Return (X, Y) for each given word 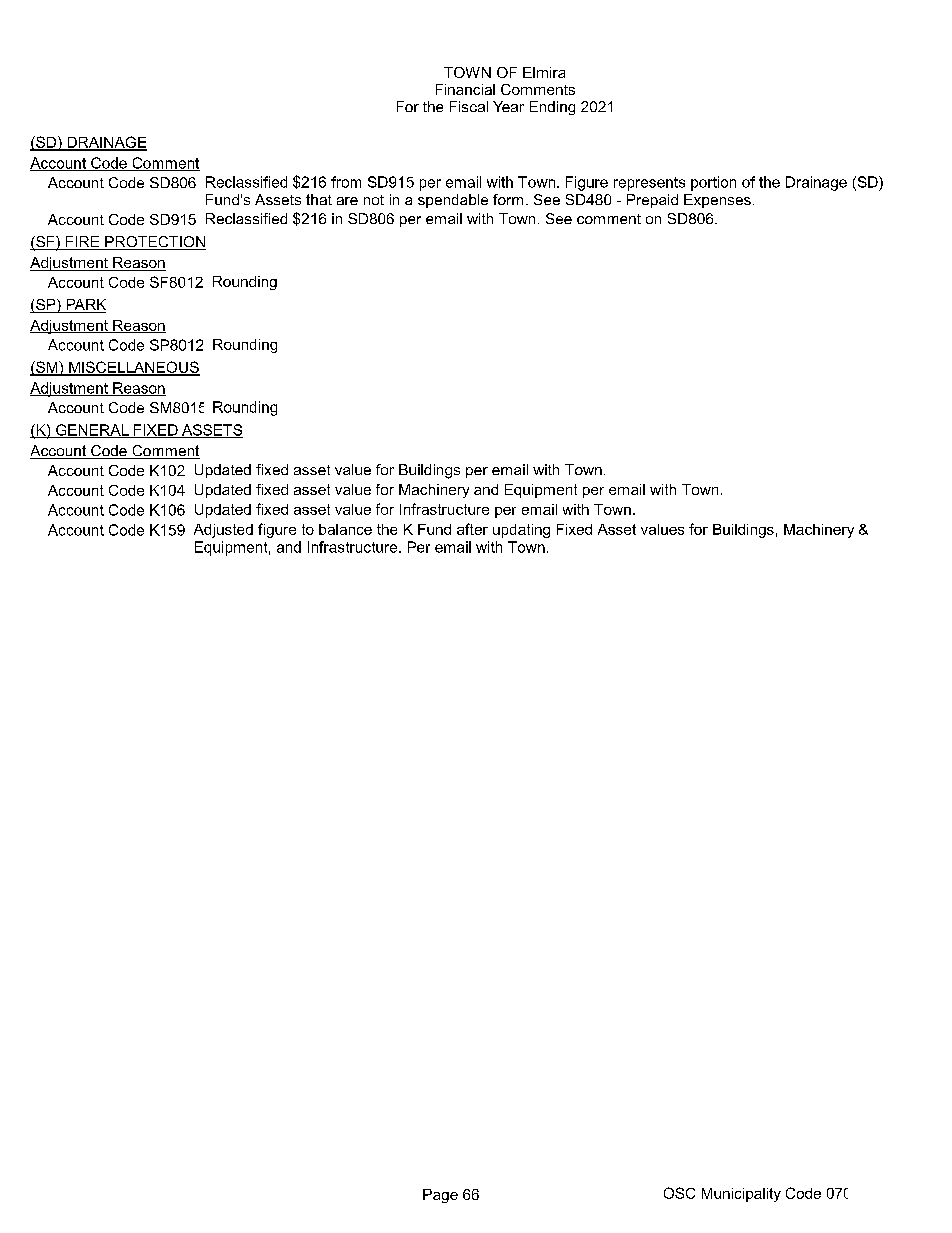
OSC (679, 1193)
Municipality (741, 1195)
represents (649, 184)
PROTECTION (154, 243)
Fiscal (469, 106)
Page (440, 1196)
